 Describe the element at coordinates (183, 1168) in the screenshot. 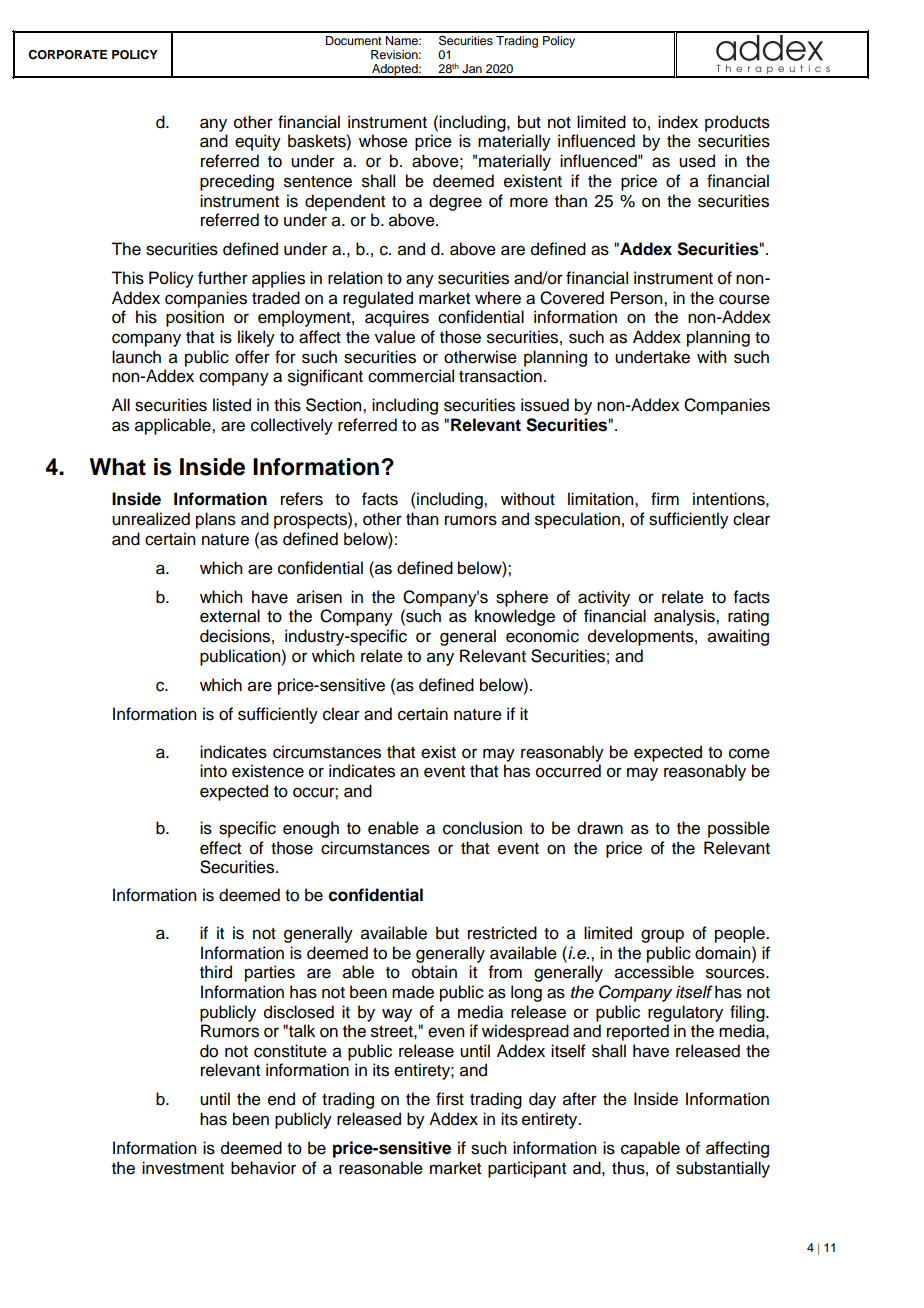

I see `investment` at that location.
